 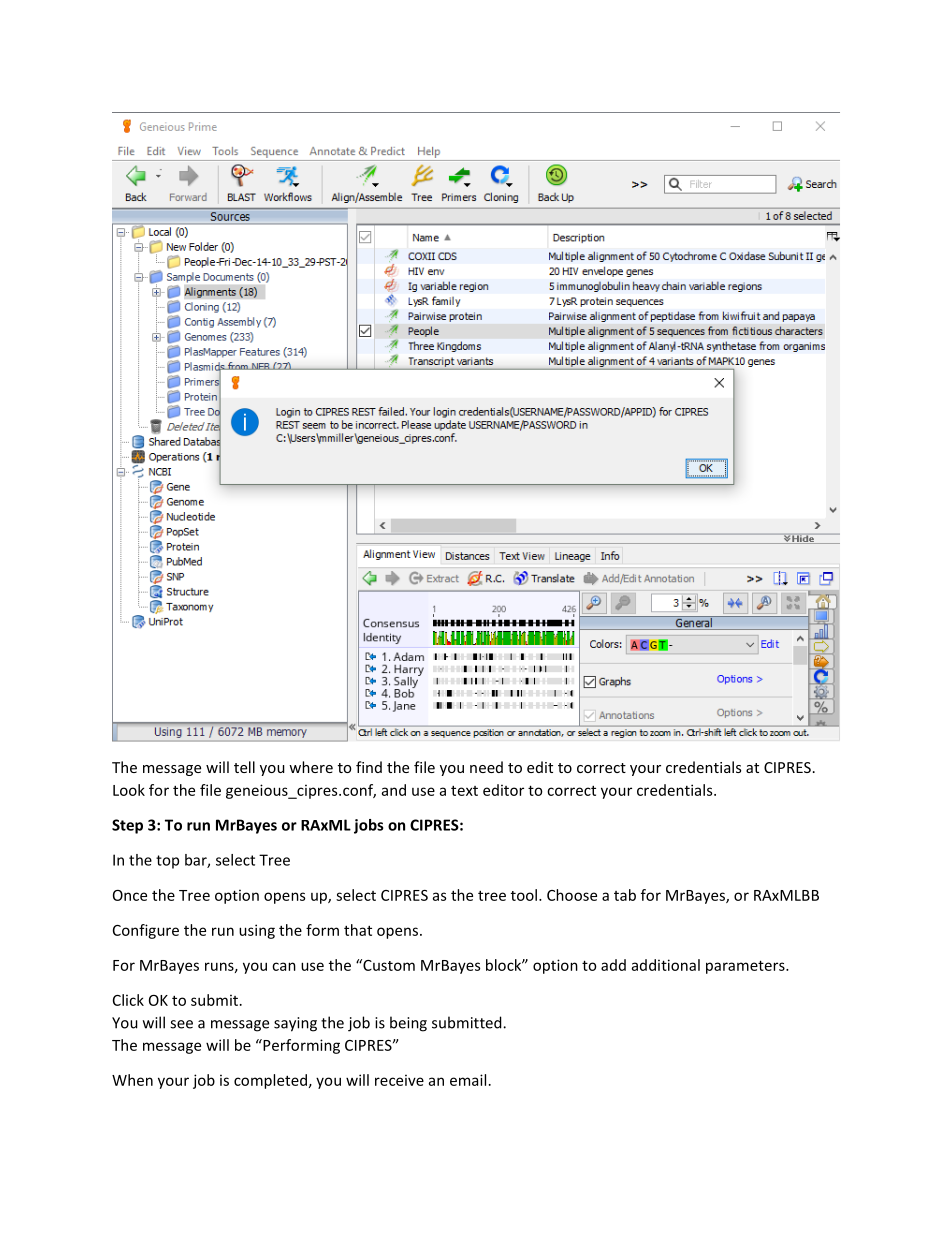 I want to click on email, so click(x=468, y=1080).
